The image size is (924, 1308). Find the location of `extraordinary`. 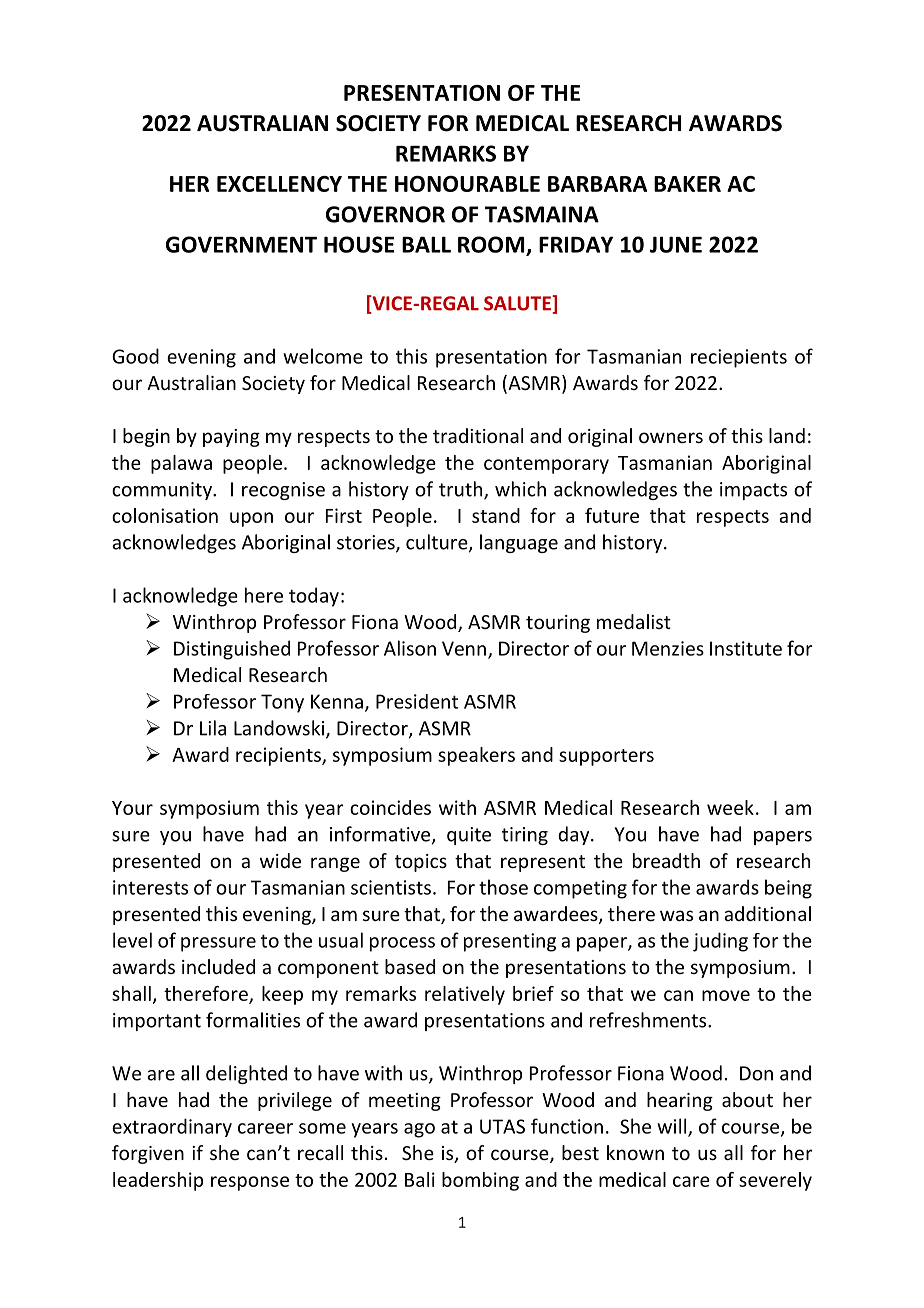

extraordinary is located at coordinates (172, 1127).
